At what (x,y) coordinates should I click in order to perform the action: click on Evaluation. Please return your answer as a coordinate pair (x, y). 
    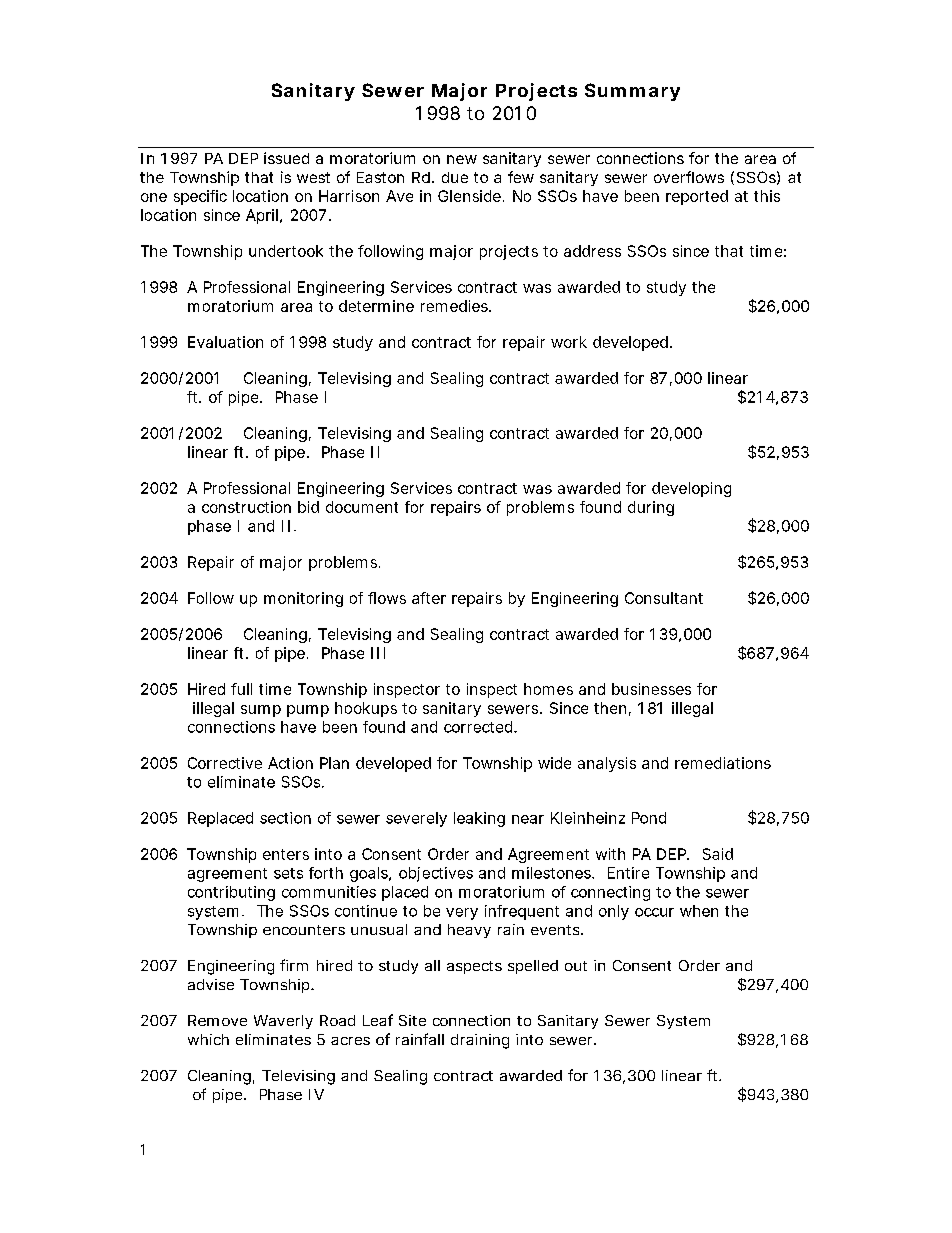
    Looking at the image, I should click on (225, 342).
